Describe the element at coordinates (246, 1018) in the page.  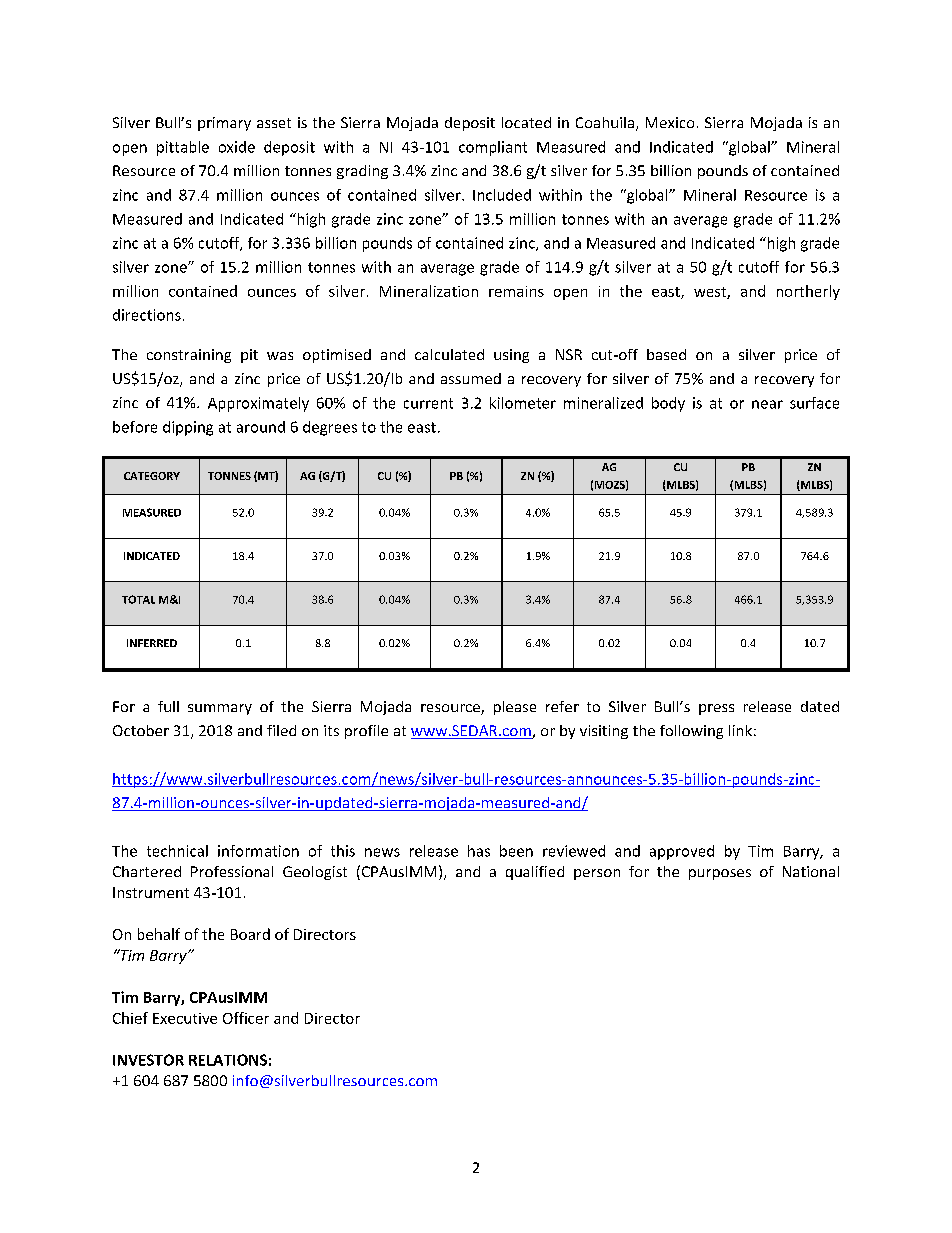
I see `Officer` at that location.
